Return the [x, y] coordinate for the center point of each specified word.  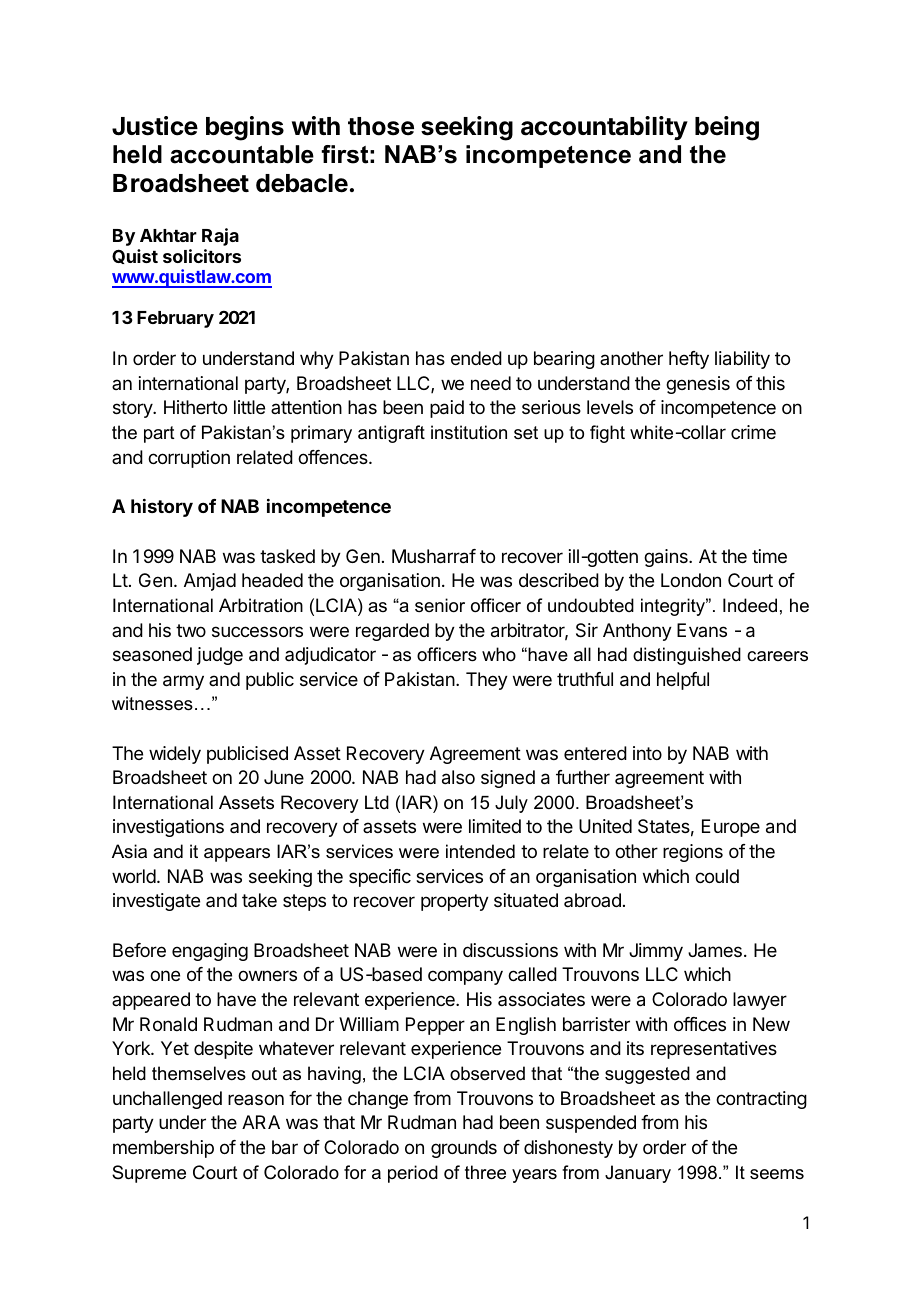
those [381, 126]
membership [163, 1149]
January [638, 1174]
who [499, 654]
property [455, 902]
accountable [242, 154]
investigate [156, 902]
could [717, 876]
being [727, 128]
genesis [698, 385]
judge [220, 656]
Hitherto [195, 407]
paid [447, 409]
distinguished [687, 656]
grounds [464, 1149]
